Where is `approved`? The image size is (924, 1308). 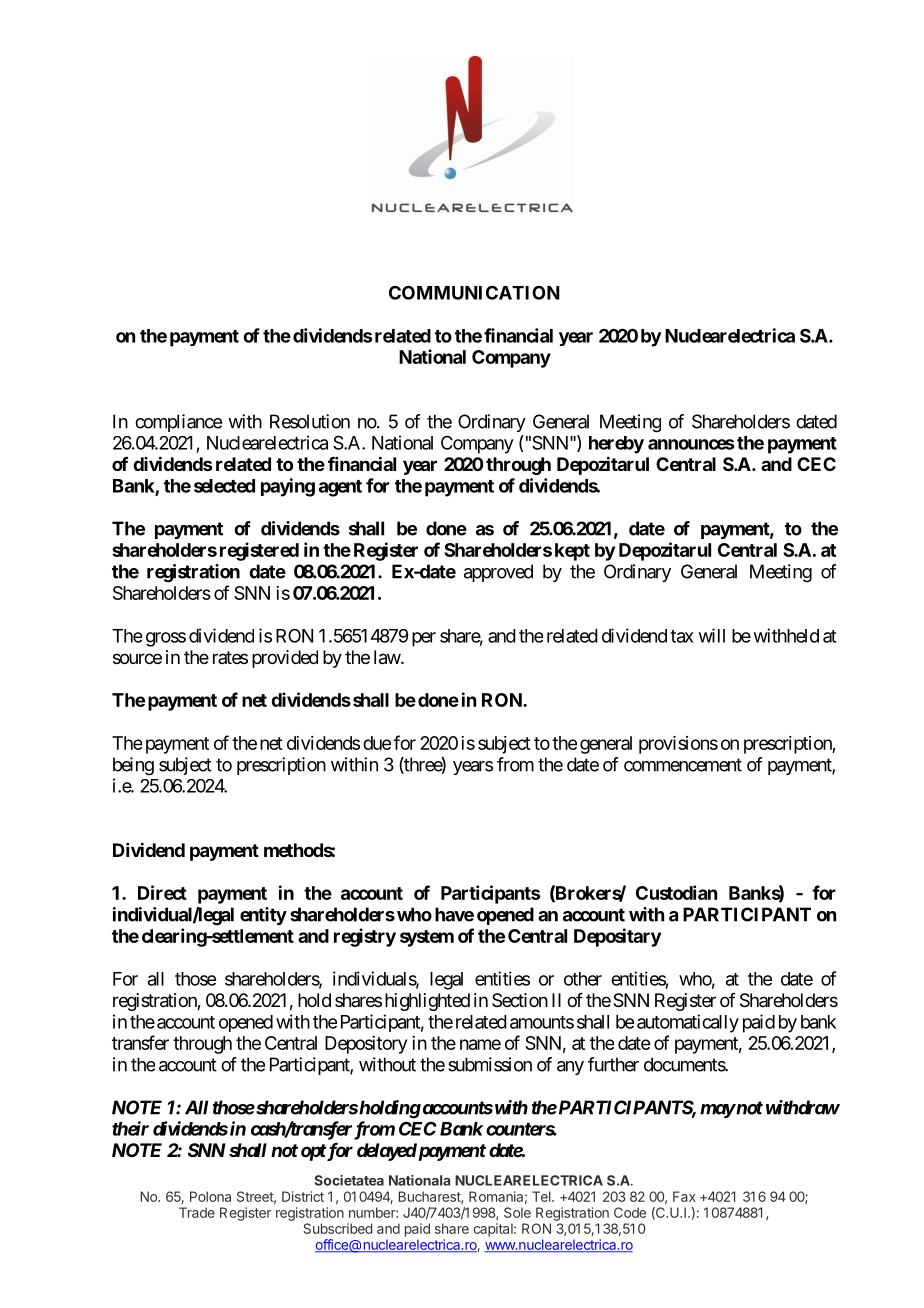
approved is located at coordinates (498, 573).
